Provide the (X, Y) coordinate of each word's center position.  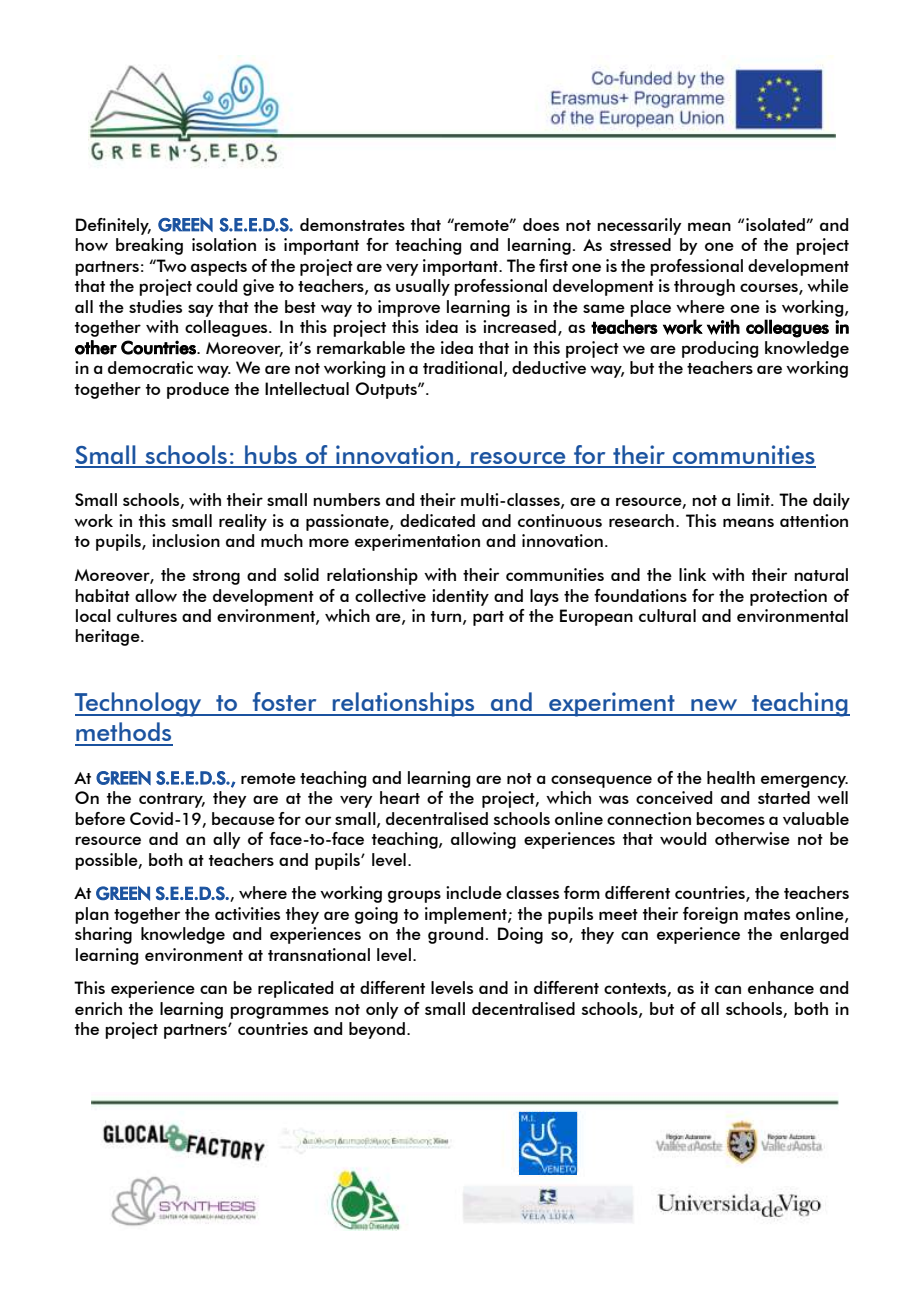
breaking (149, 246)
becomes (730, 818)
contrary (172, 800)
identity (460, 597)
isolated (776, 224)
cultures (147, 615)
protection (788, 597)
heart (400, 797)
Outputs (387, 390)
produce (198, 390)
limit (754, 499)
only (382, 1010)
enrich (98, 1008)
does (541, 224)
